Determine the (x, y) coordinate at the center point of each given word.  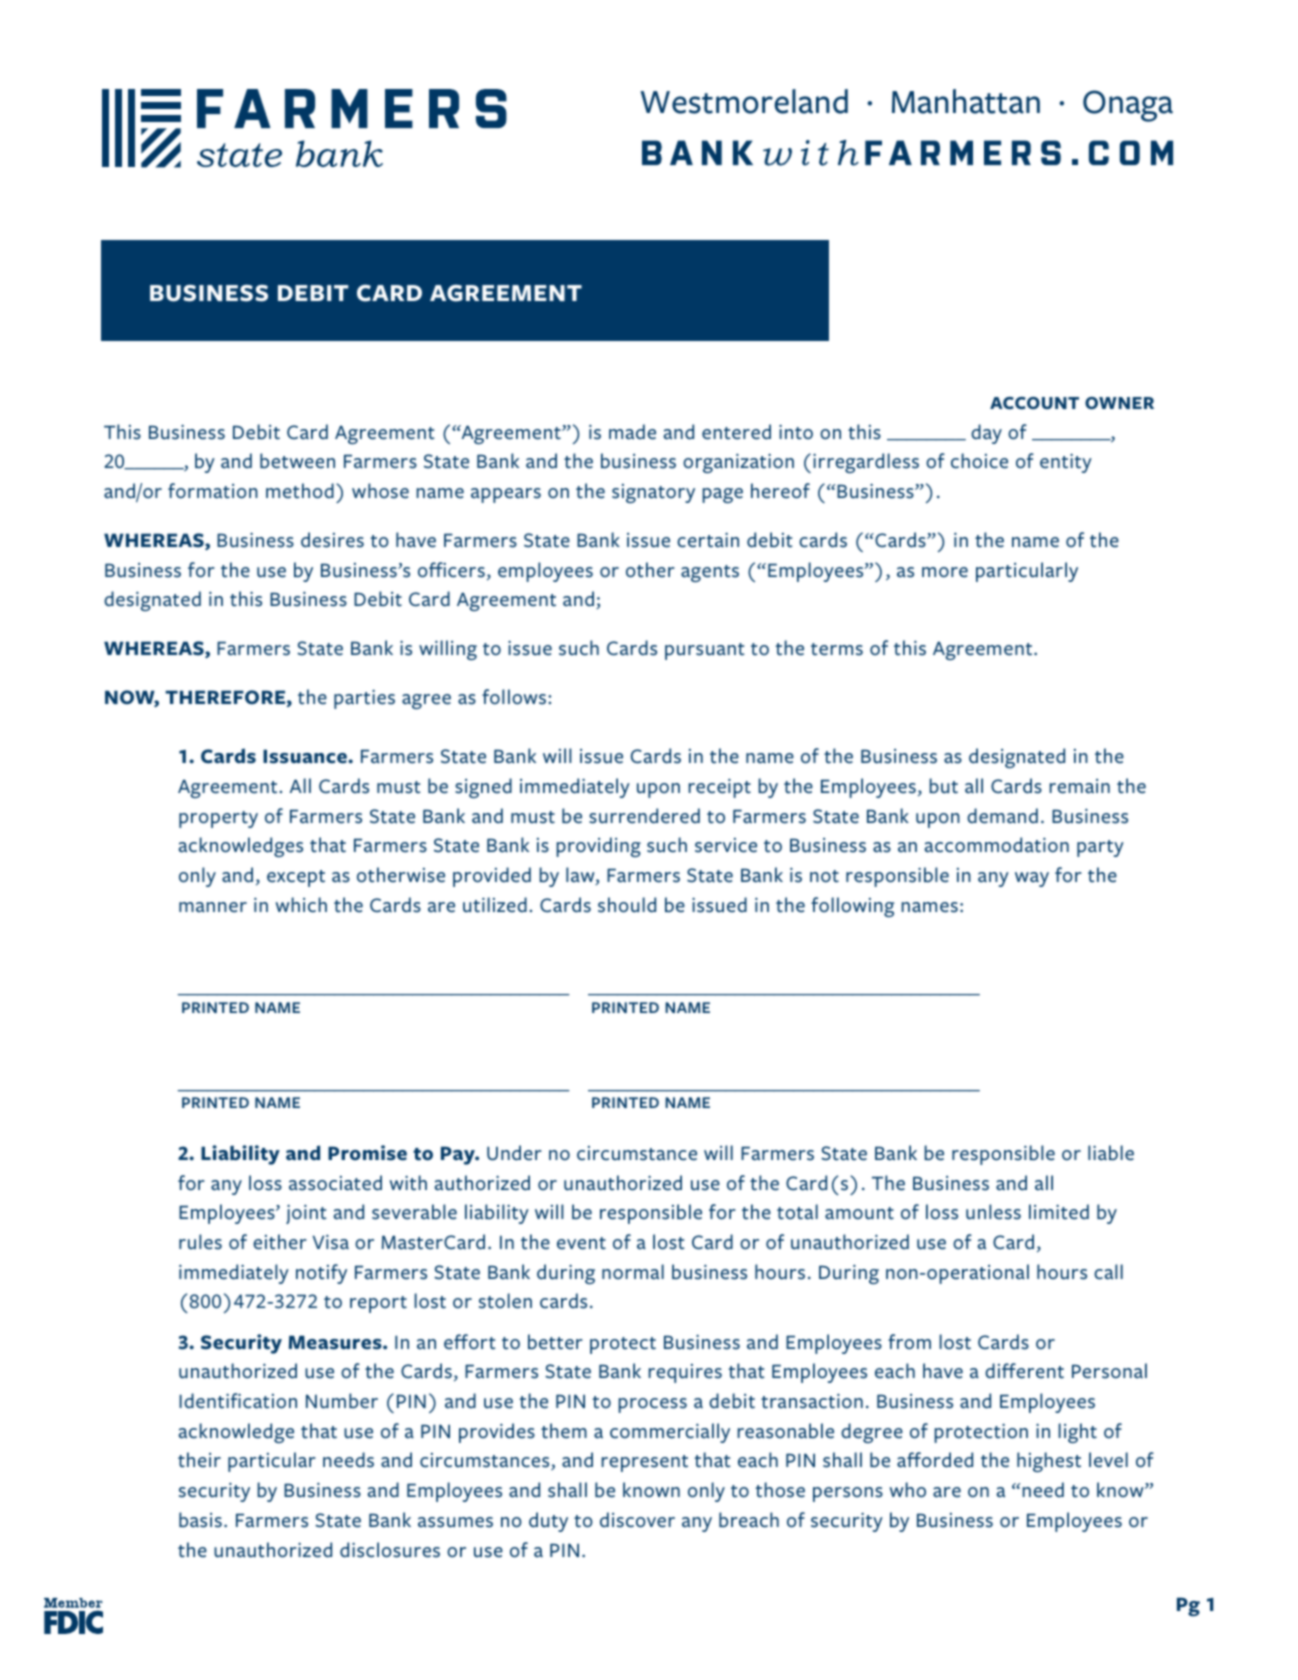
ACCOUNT (1034, 403)
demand (1002, 816)
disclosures (390, 1550)
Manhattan (966, 101)
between (297, 461)
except (296, 878)
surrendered (644, 816)
